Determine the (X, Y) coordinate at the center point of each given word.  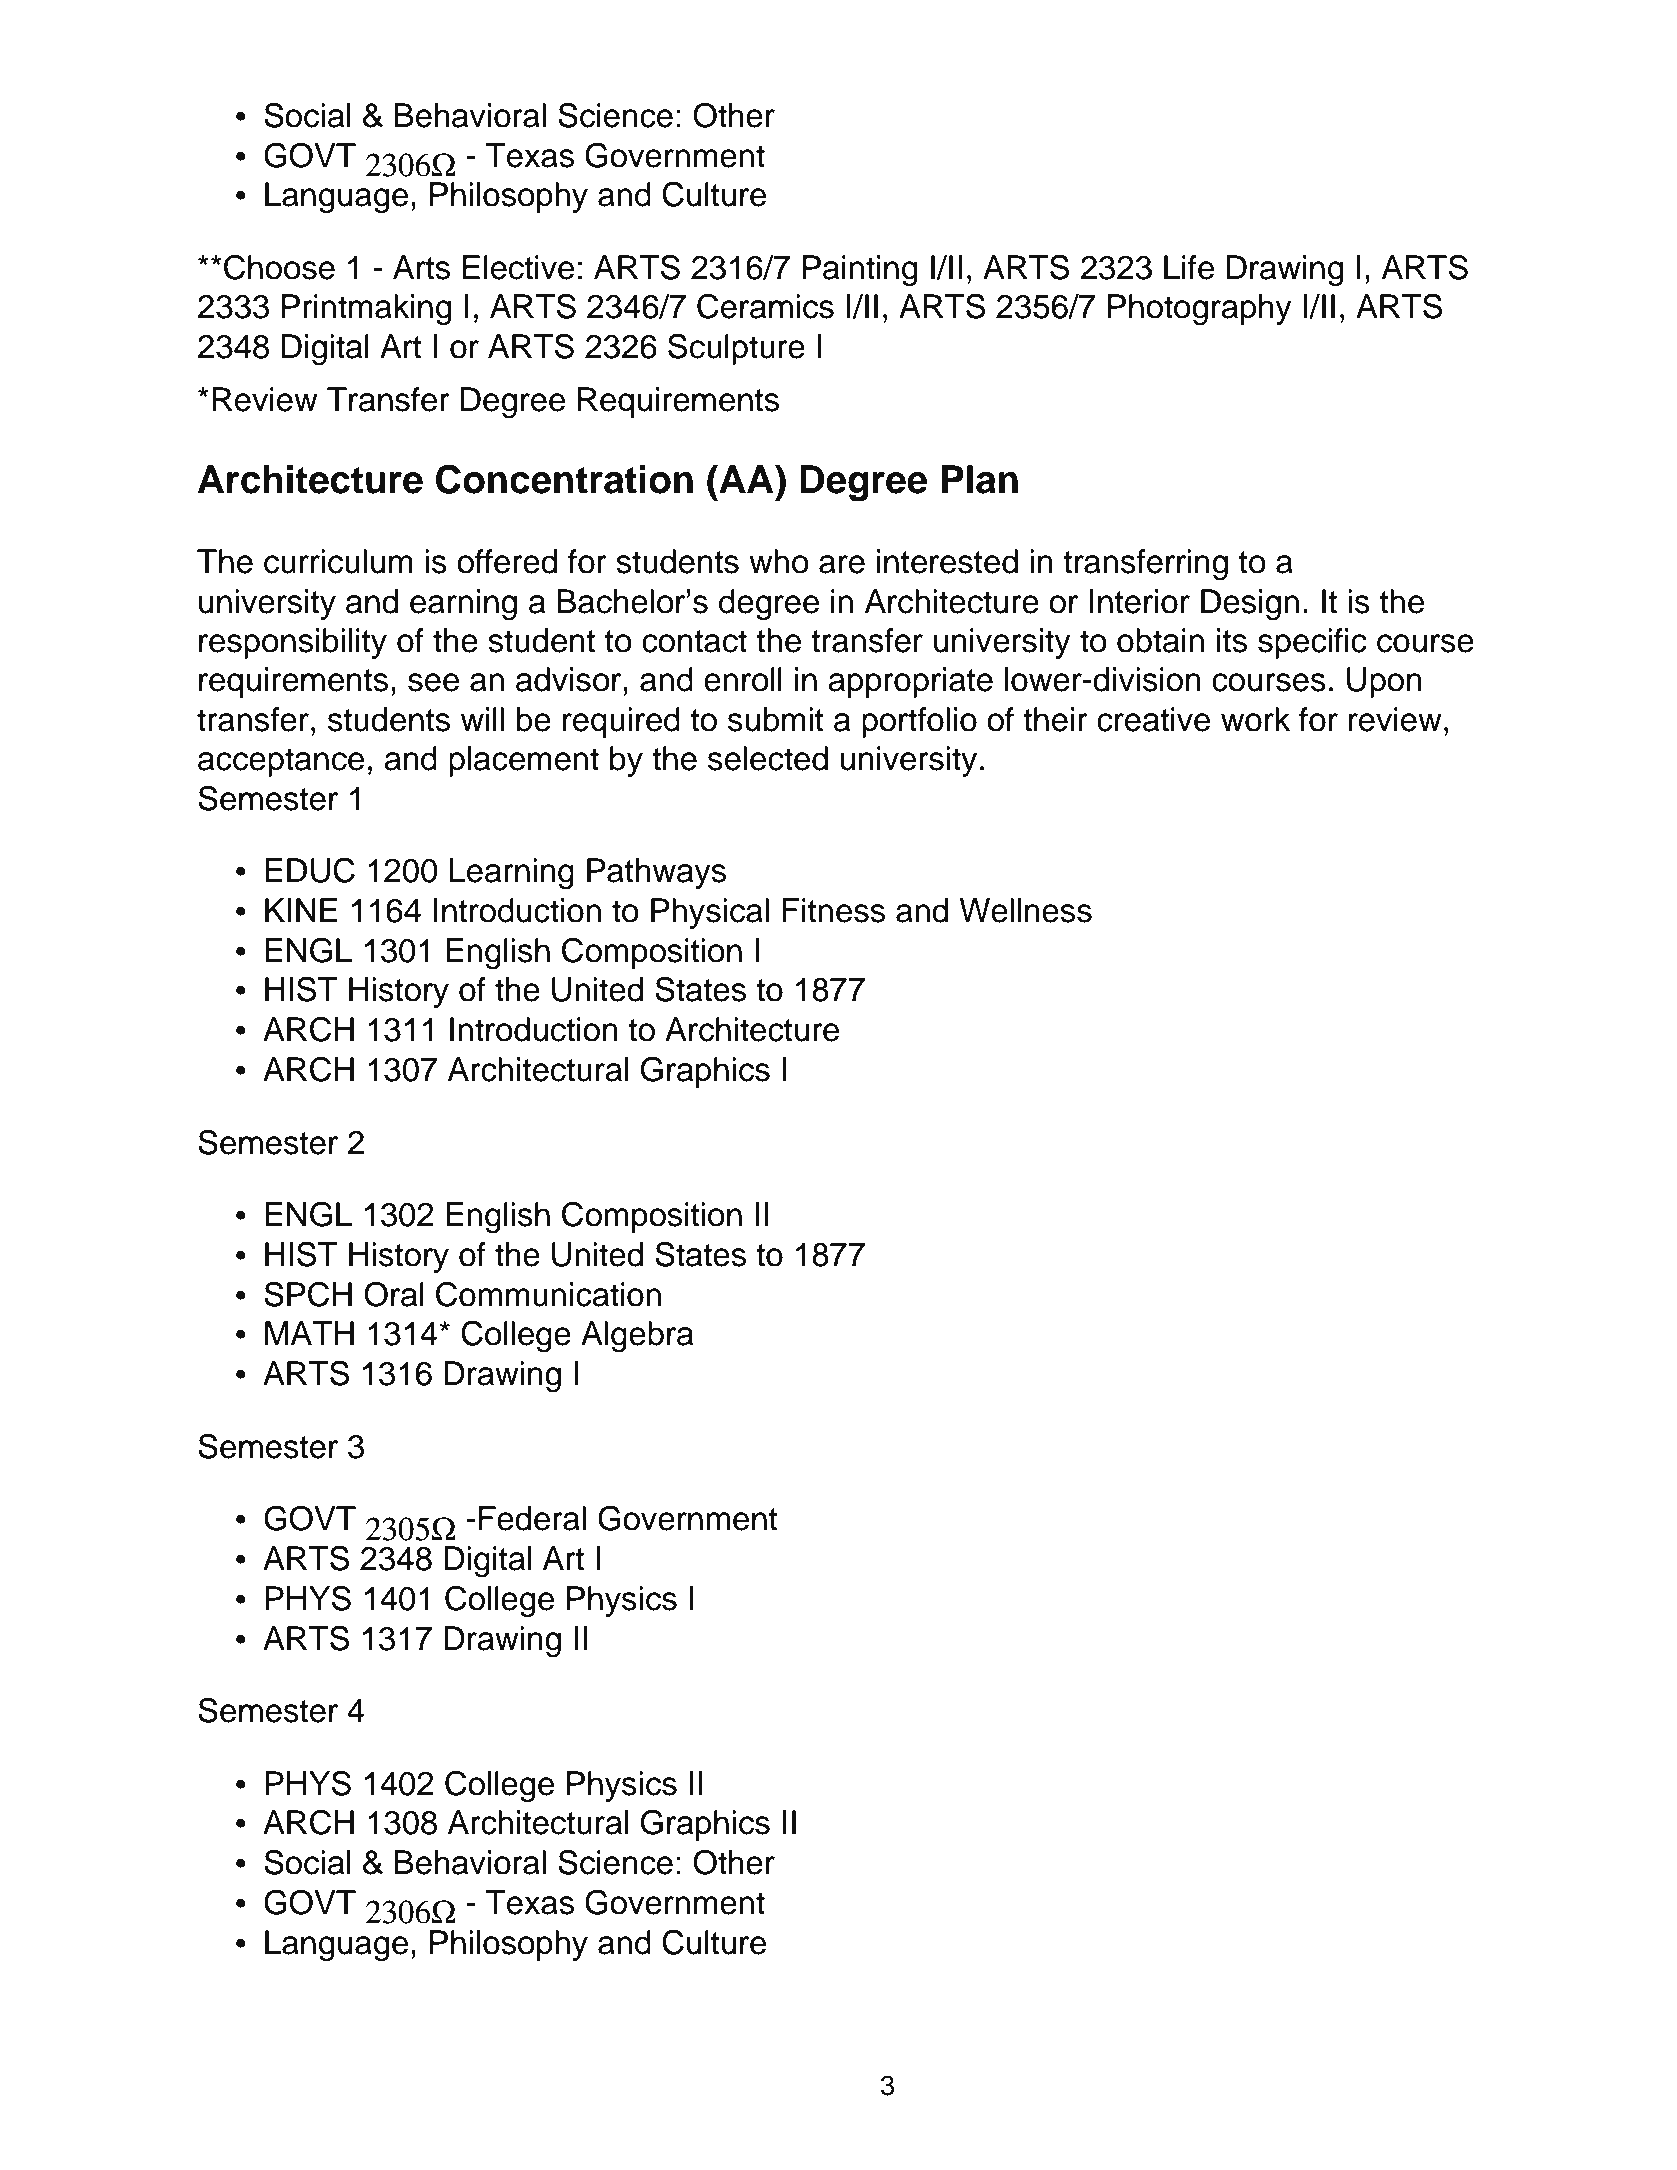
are (842, 564)
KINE (301, 910)
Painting (860, 271)
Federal (532, 1518)
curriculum (338, 561)
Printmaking (367, 310)
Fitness (833, 910)
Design (1250, 605)
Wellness (1026, 910)
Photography (1200, 310)
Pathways (656, 873)
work (1255, 719)
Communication (548, 1294)
